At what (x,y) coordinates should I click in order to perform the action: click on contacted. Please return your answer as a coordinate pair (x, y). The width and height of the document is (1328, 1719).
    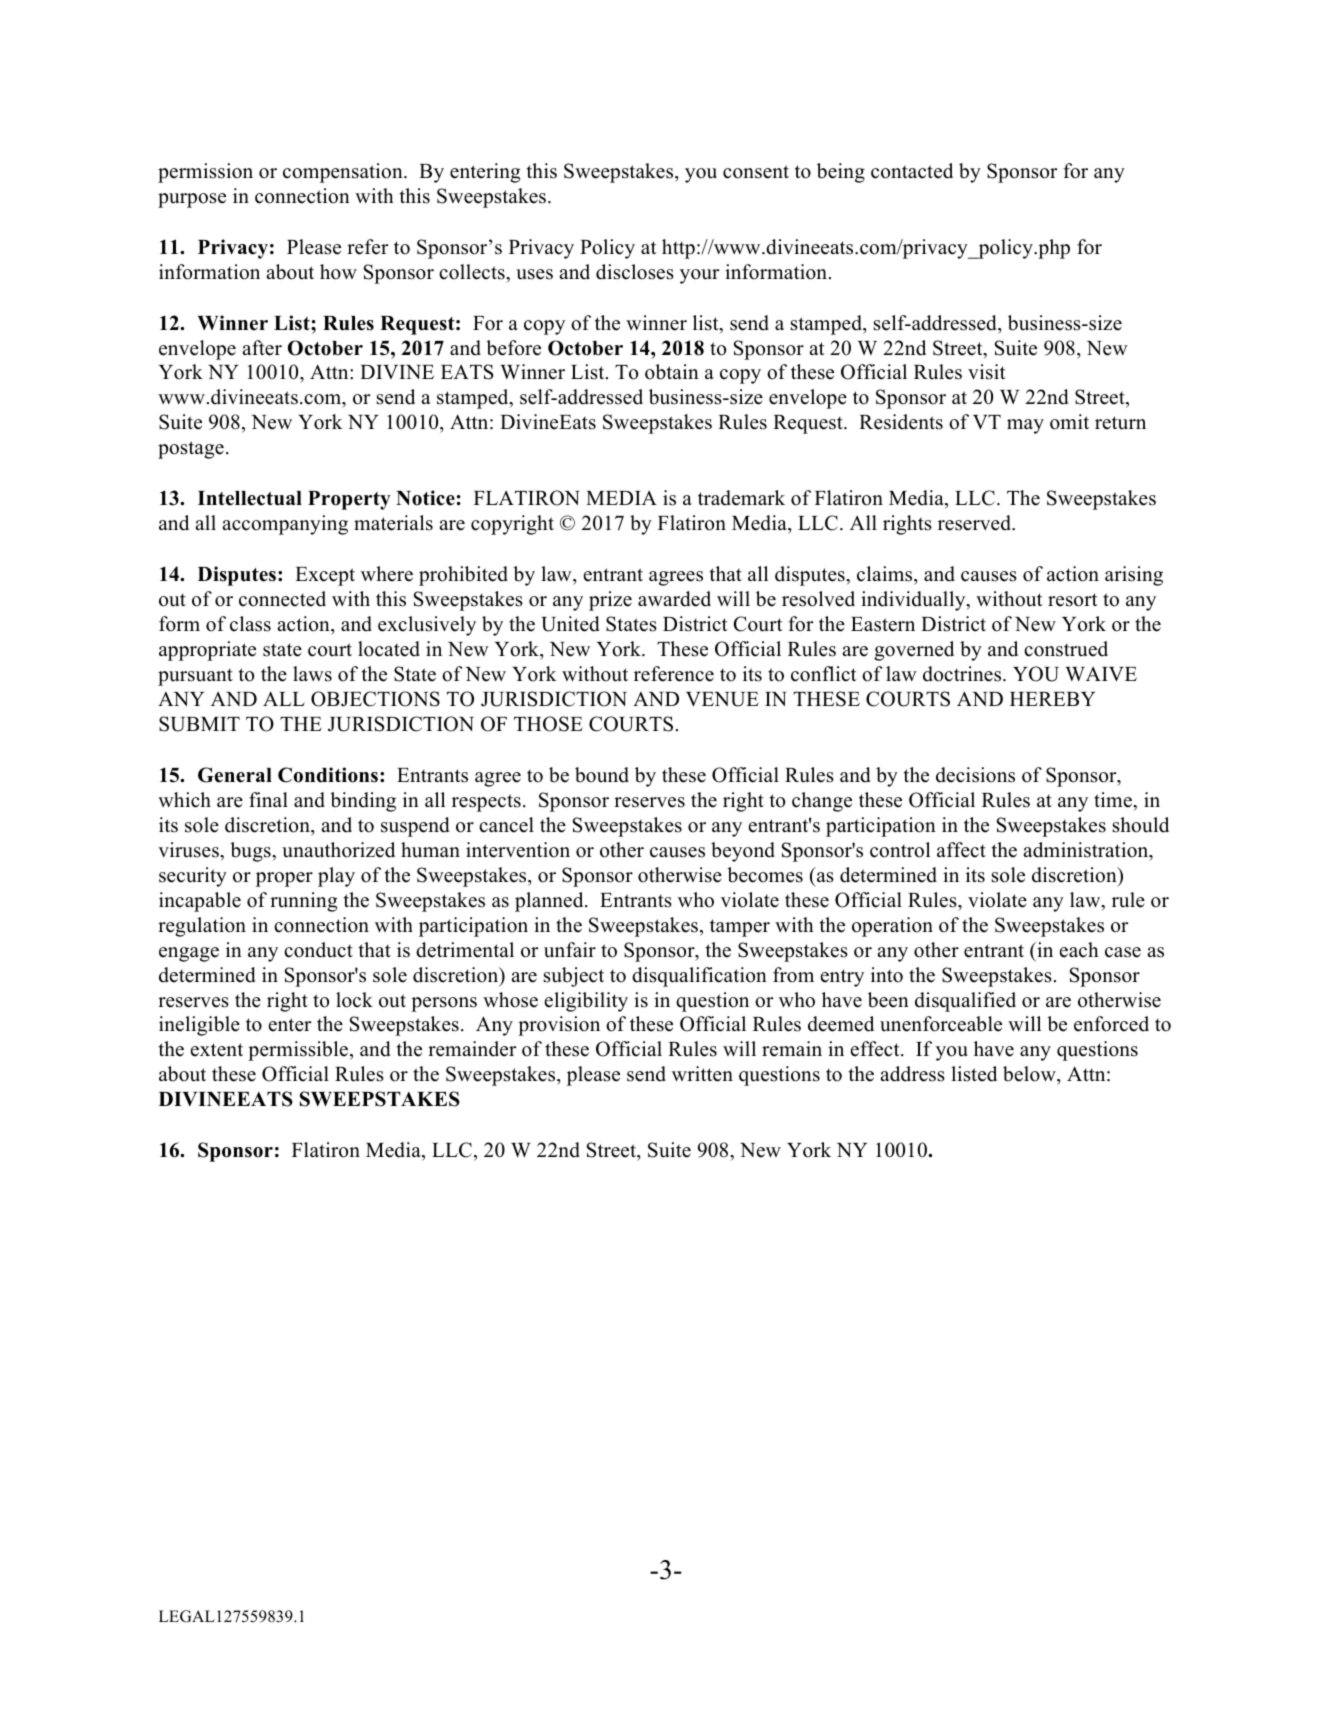
    Looking at the image, I should click on (912, 171).
